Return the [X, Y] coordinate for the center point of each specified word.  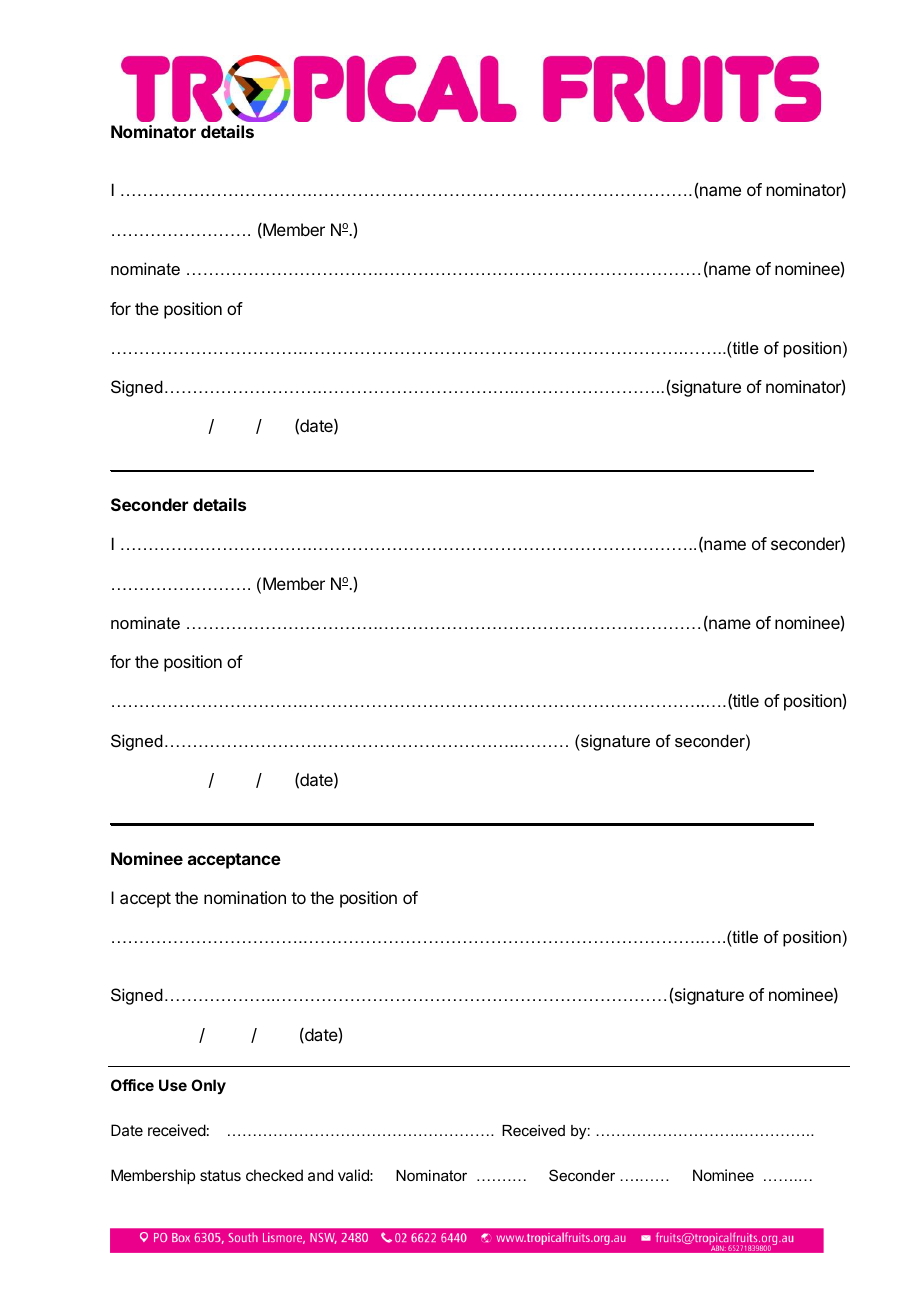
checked [274, 1175]
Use [173, 1085]
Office [132, 1085]
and [320, 1175]
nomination [245, 897]
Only [208, 1086]
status [220, 1175]
